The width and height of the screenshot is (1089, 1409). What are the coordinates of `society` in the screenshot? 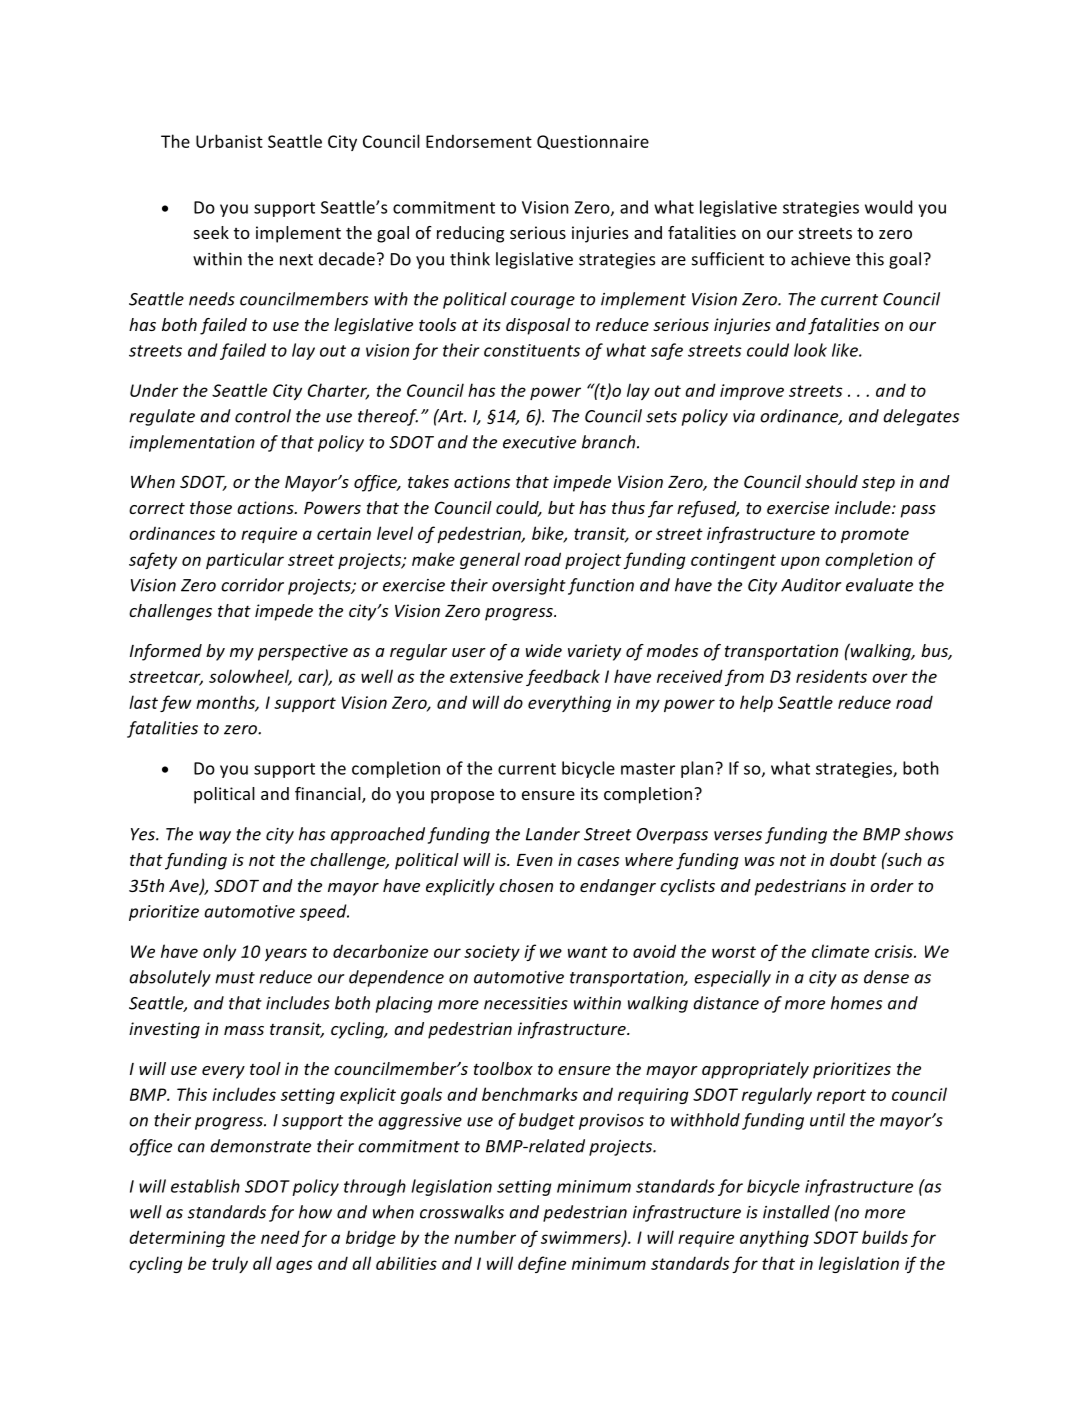 It's located at (492, 953).
